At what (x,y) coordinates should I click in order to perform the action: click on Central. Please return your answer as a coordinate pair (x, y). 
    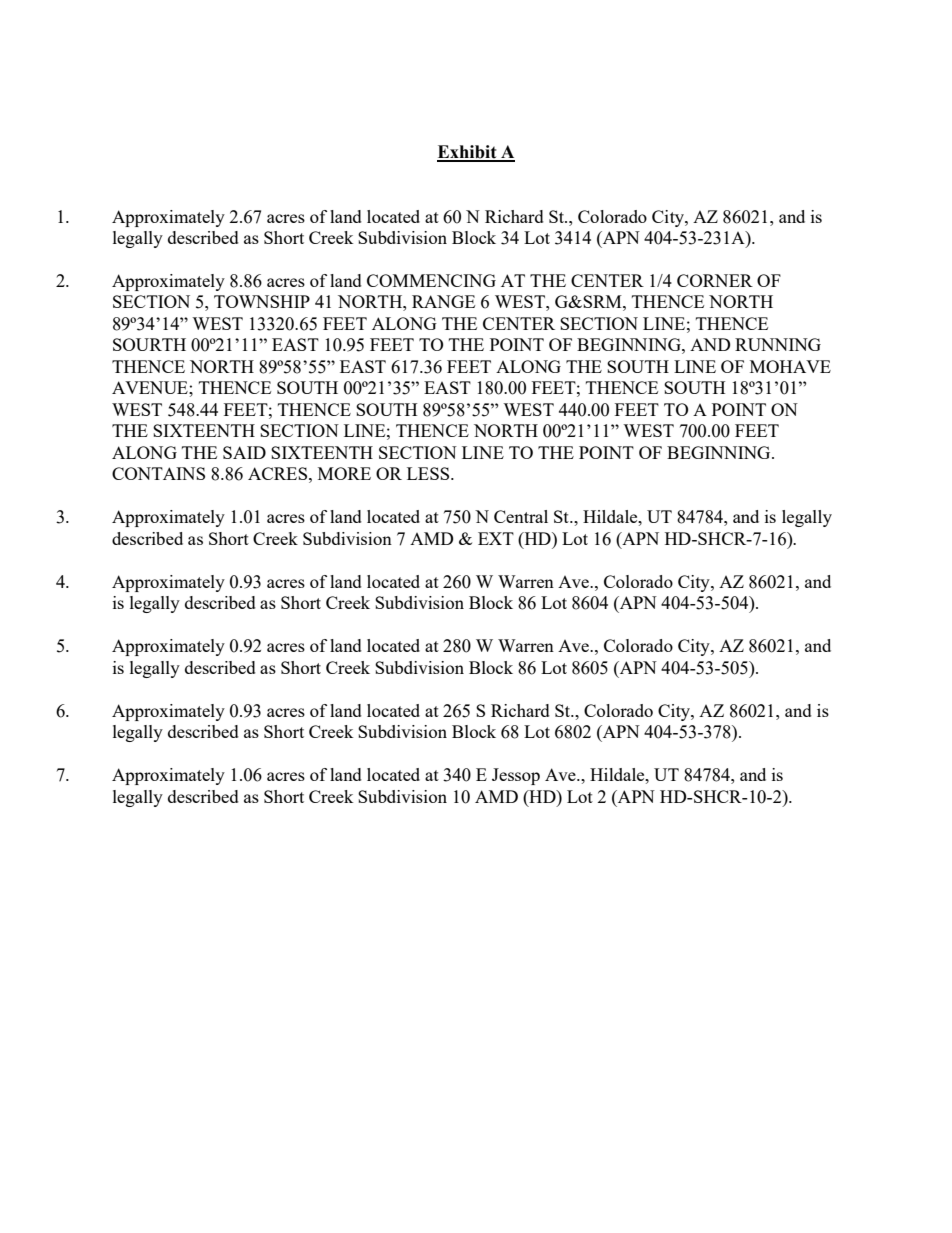
    Looking at the image, I should click on (521, 516).
